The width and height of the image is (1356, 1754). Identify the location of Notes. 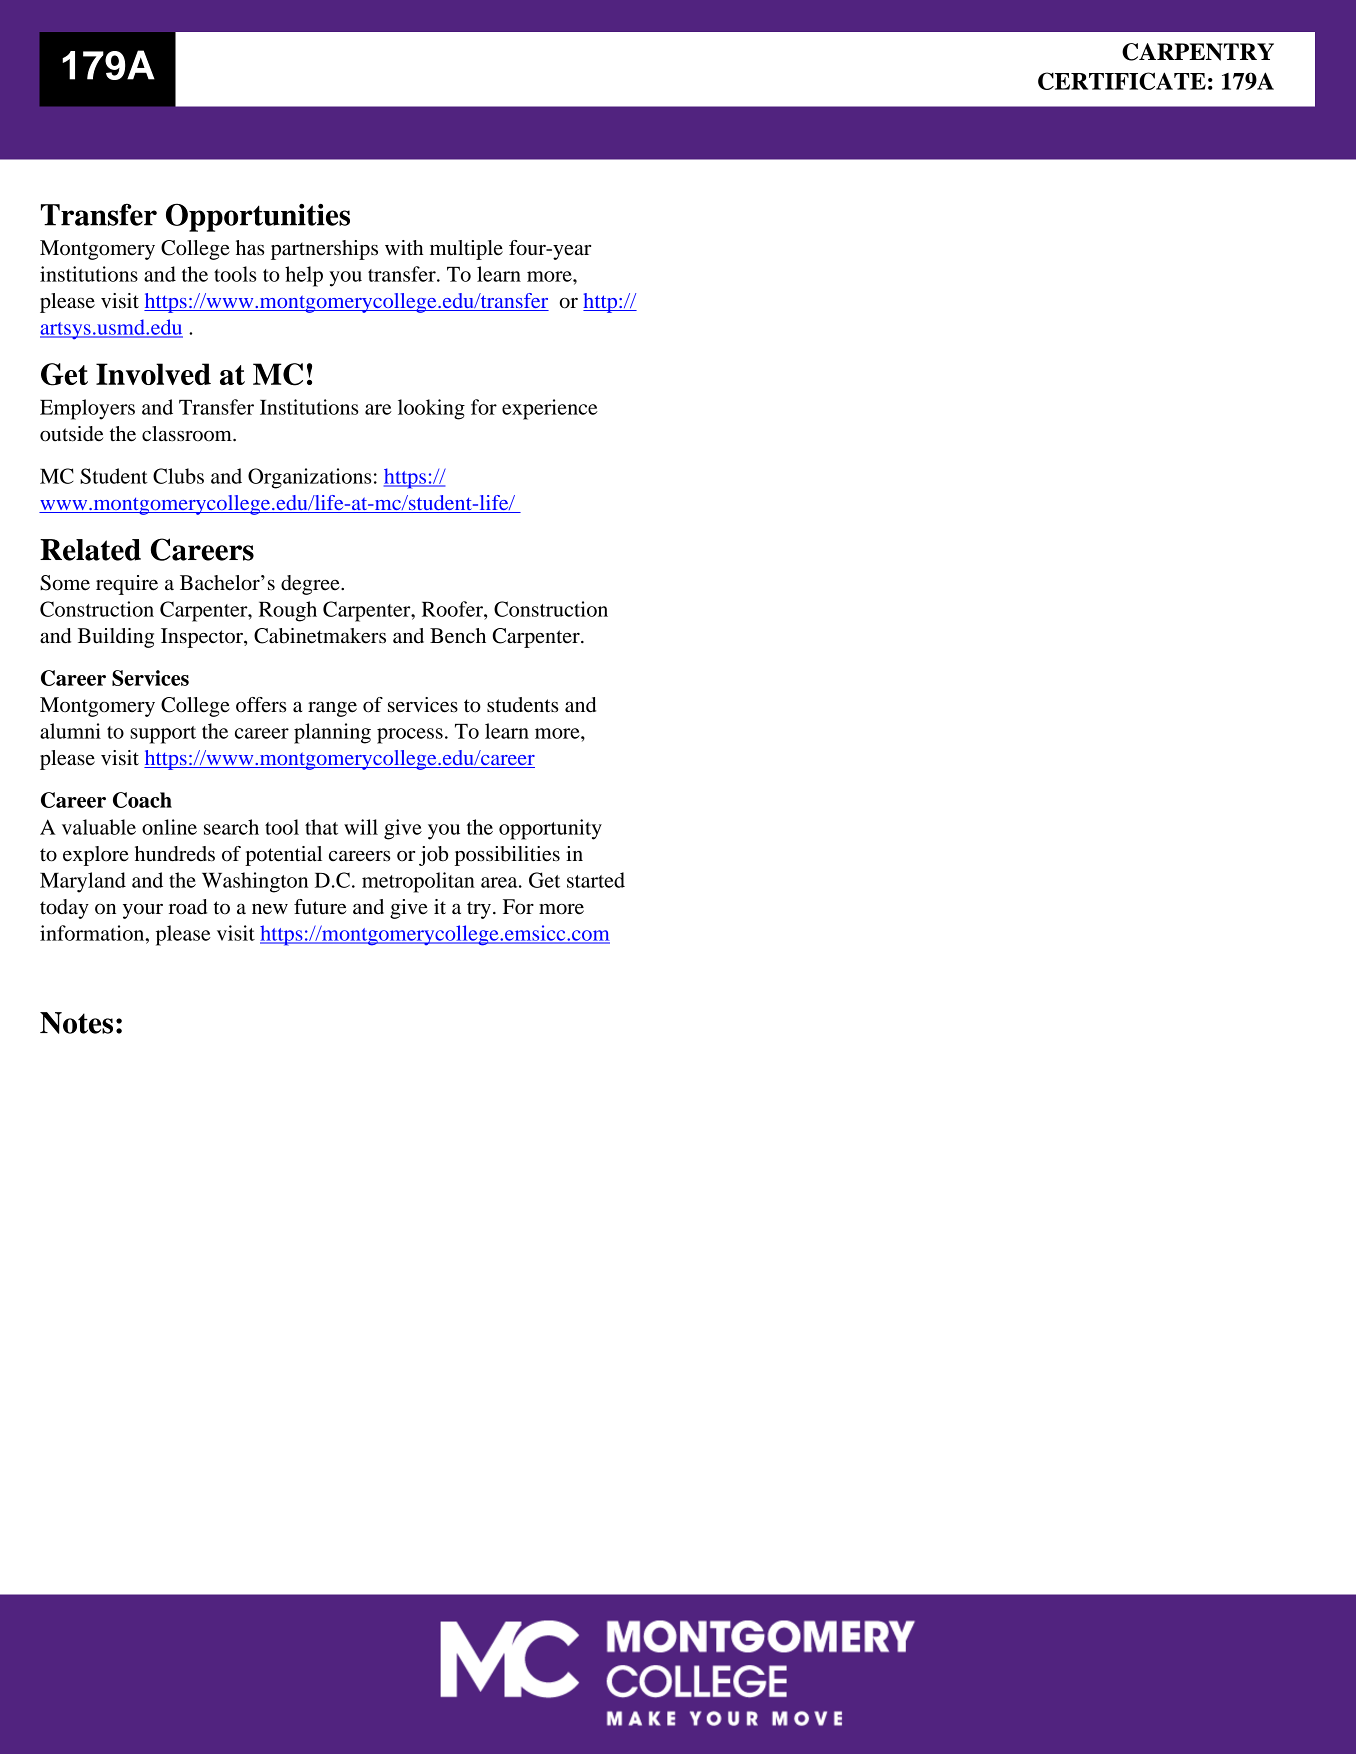
(76, 1023).
